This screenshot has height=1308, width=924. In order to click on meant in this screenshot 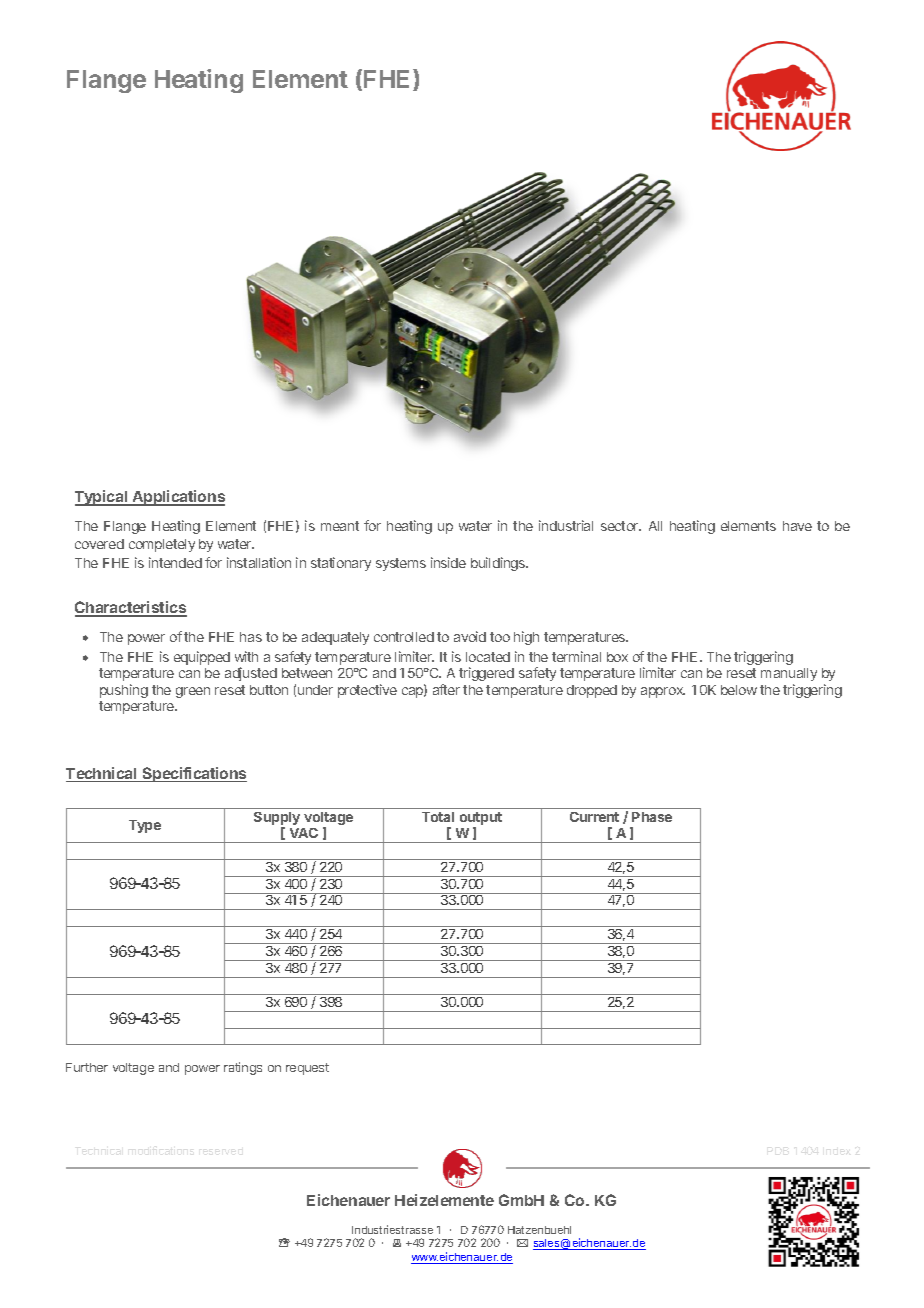, I will do `click(340, 526)`.
